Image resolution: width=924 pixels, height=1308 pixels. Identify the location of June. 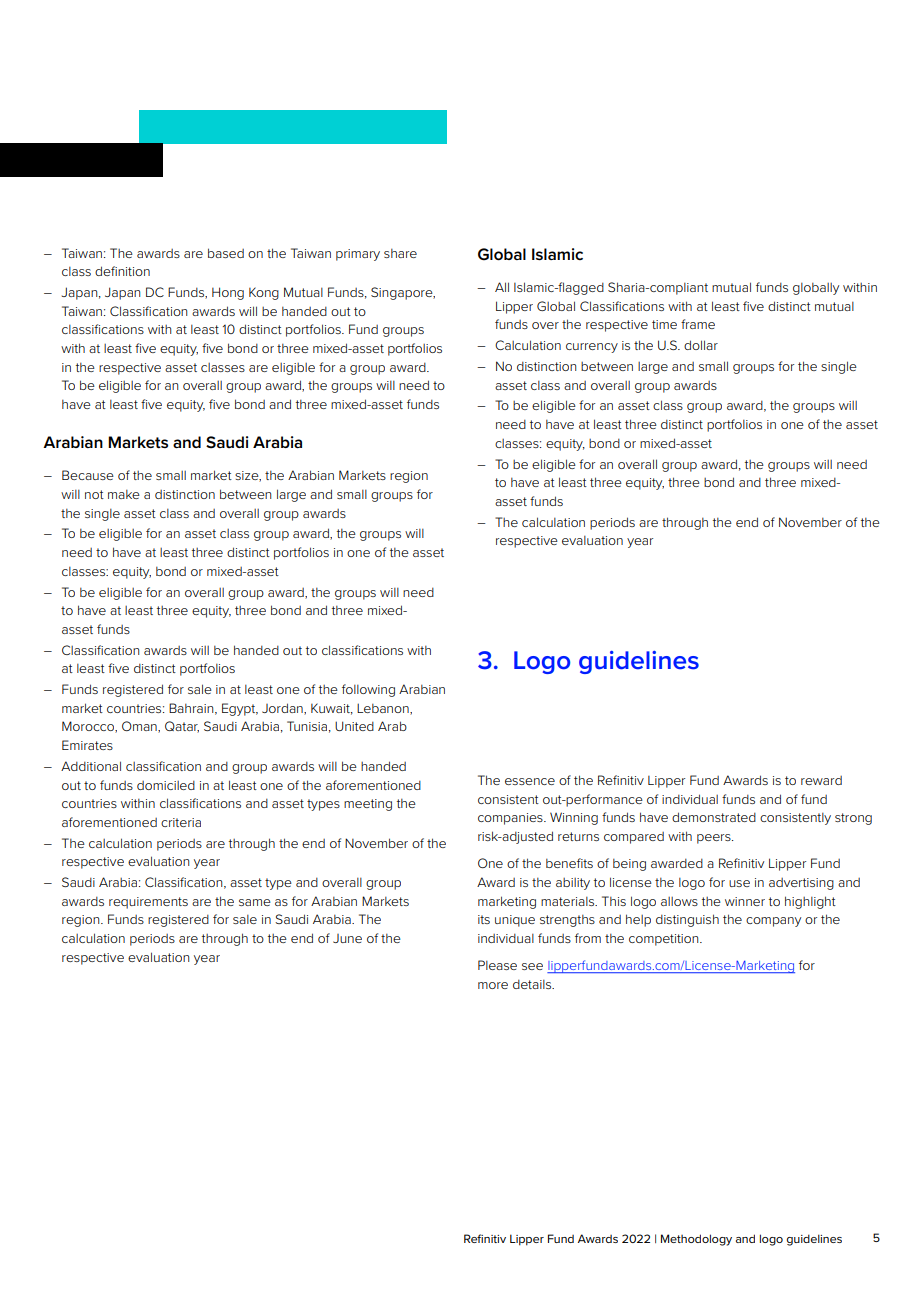
(347, 938).
